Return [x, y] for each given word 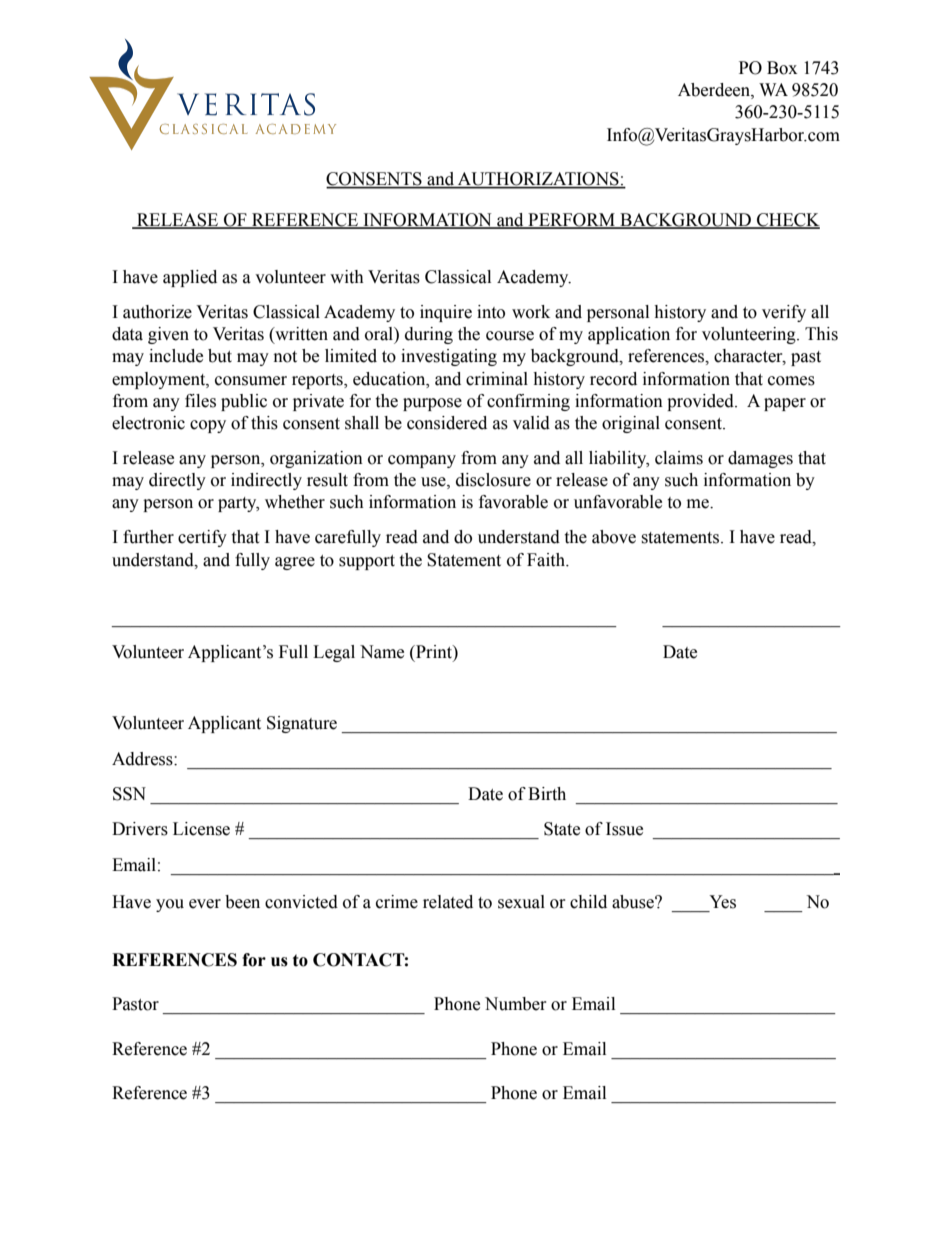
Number [516, 1004]
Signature [302, 724]
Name [382, 652]
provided [701, 402]
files [200, 401]
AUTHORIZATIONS [538, 180]
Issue [624, 829]
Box [782, 68]
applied [190, 278]
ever [205, 904]
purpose [432, 404]
